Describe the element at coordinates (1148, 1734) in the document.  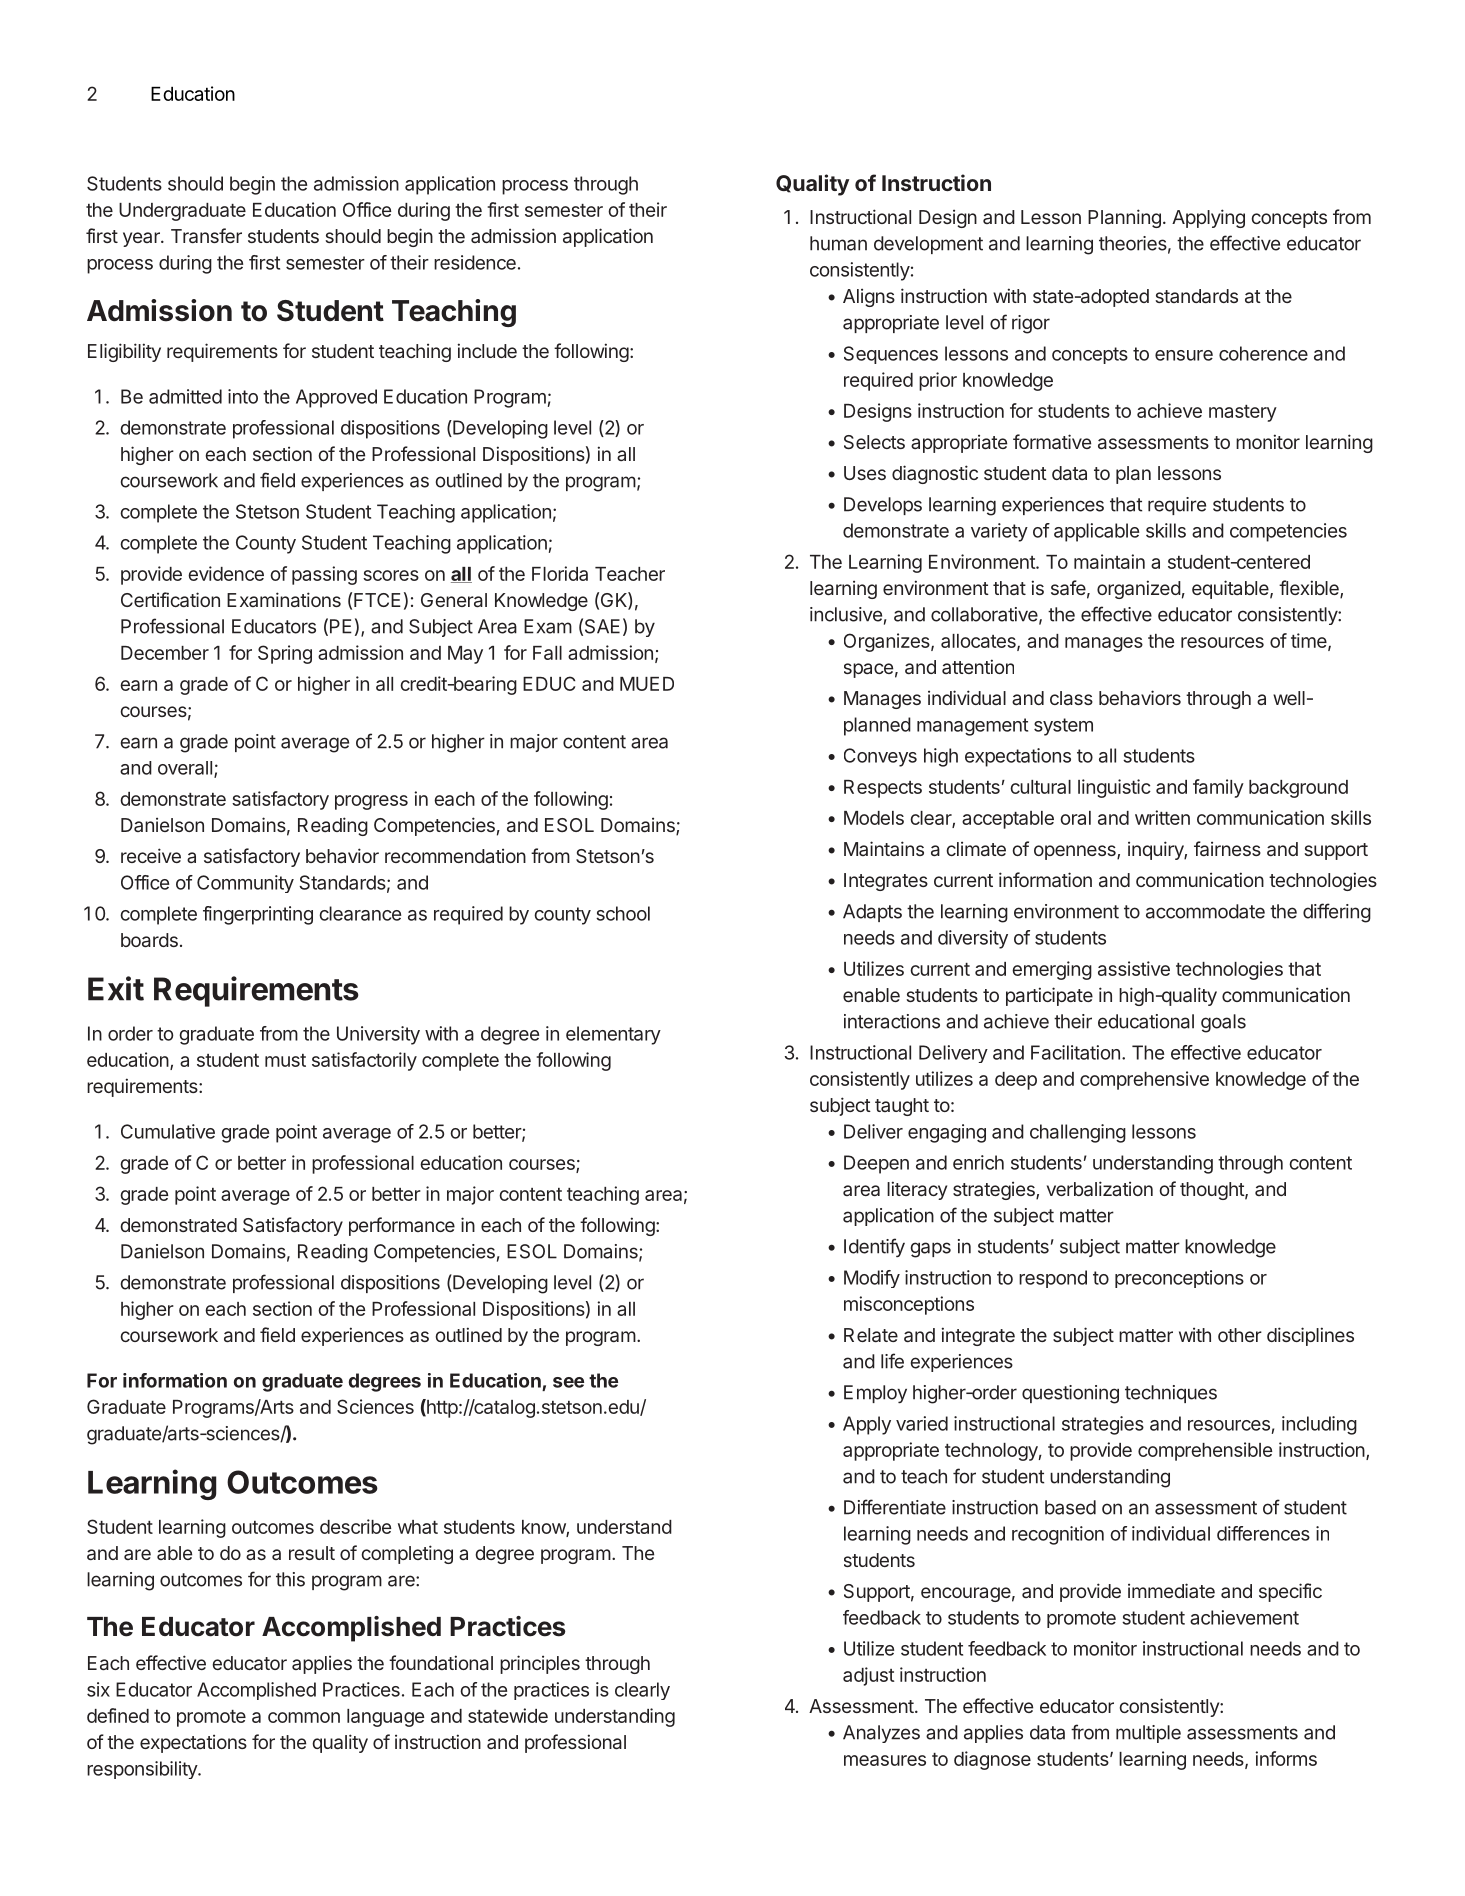
I see `multiple` at that location.
